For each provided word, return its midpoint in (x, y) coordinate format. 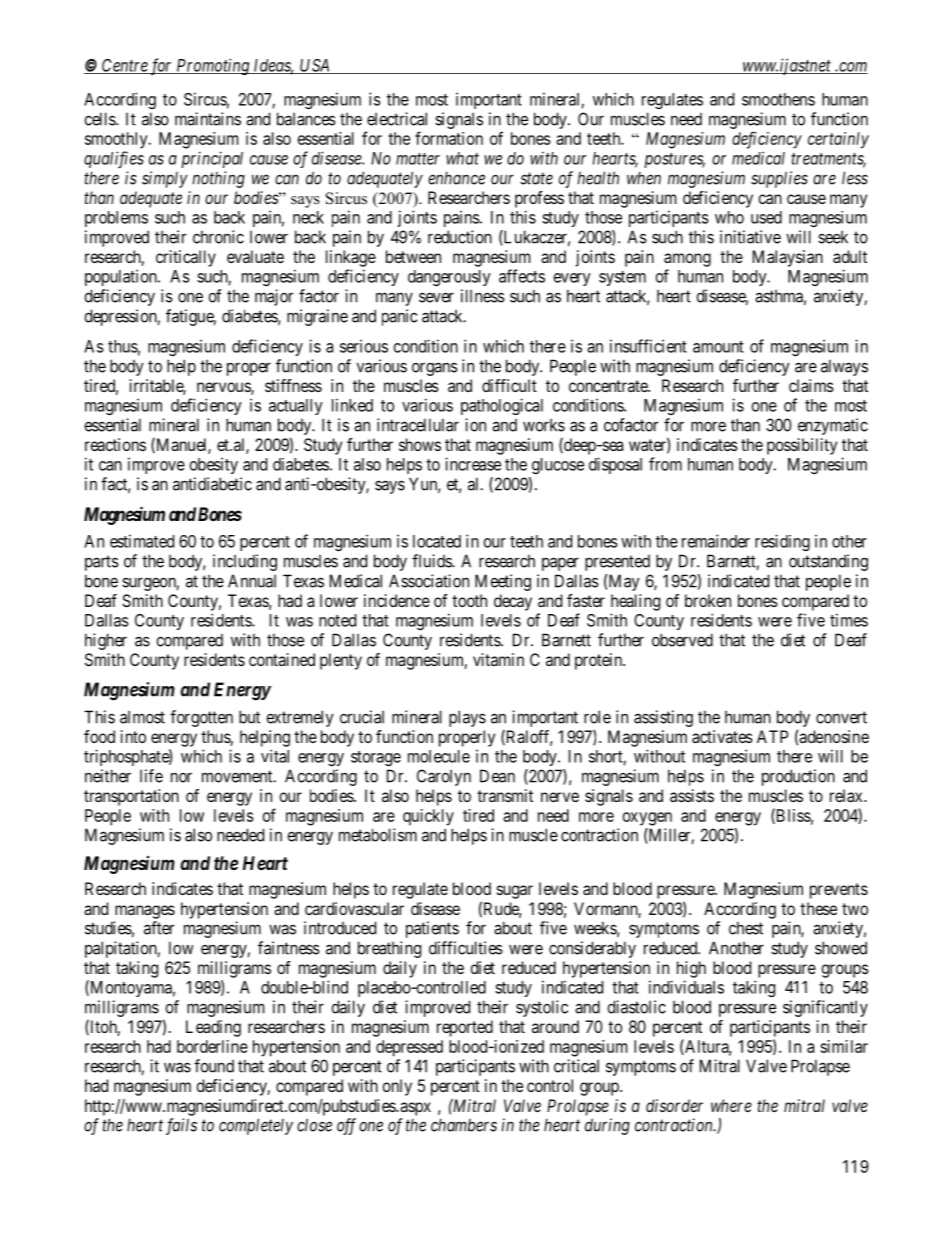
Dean (497, 776)
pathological (502, 406)
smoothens (778, 99)
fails (181, 1126)
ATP (772, 736)
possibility (802, 446)
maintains (208, 119)
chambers (464, 1125)
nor (181, 777)
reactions (115, 444)
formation (449, 138)
